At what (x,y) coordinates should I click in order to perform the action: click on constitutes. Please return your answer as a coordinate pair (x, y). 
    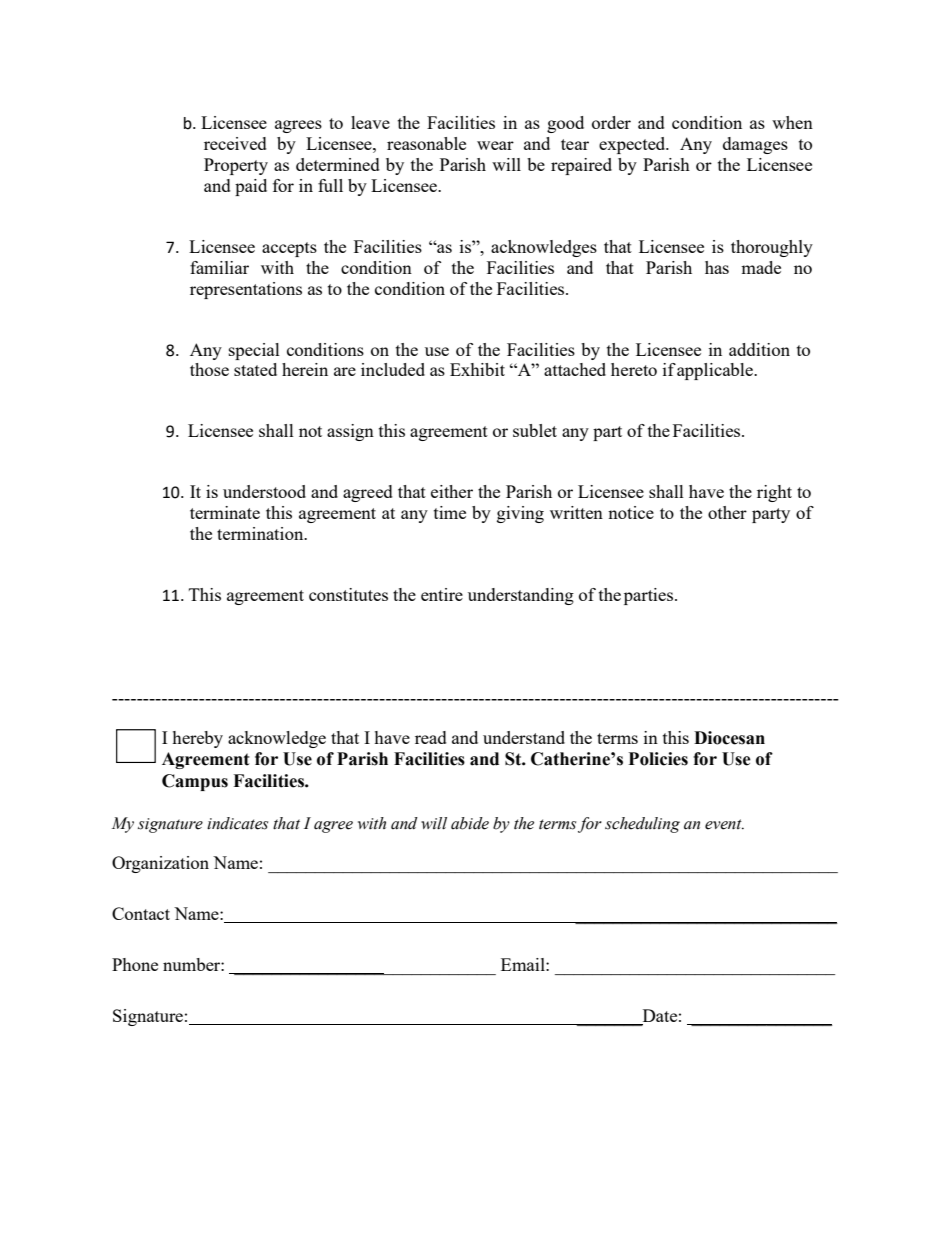
    Looking at the image, I should click on (348, 594).
